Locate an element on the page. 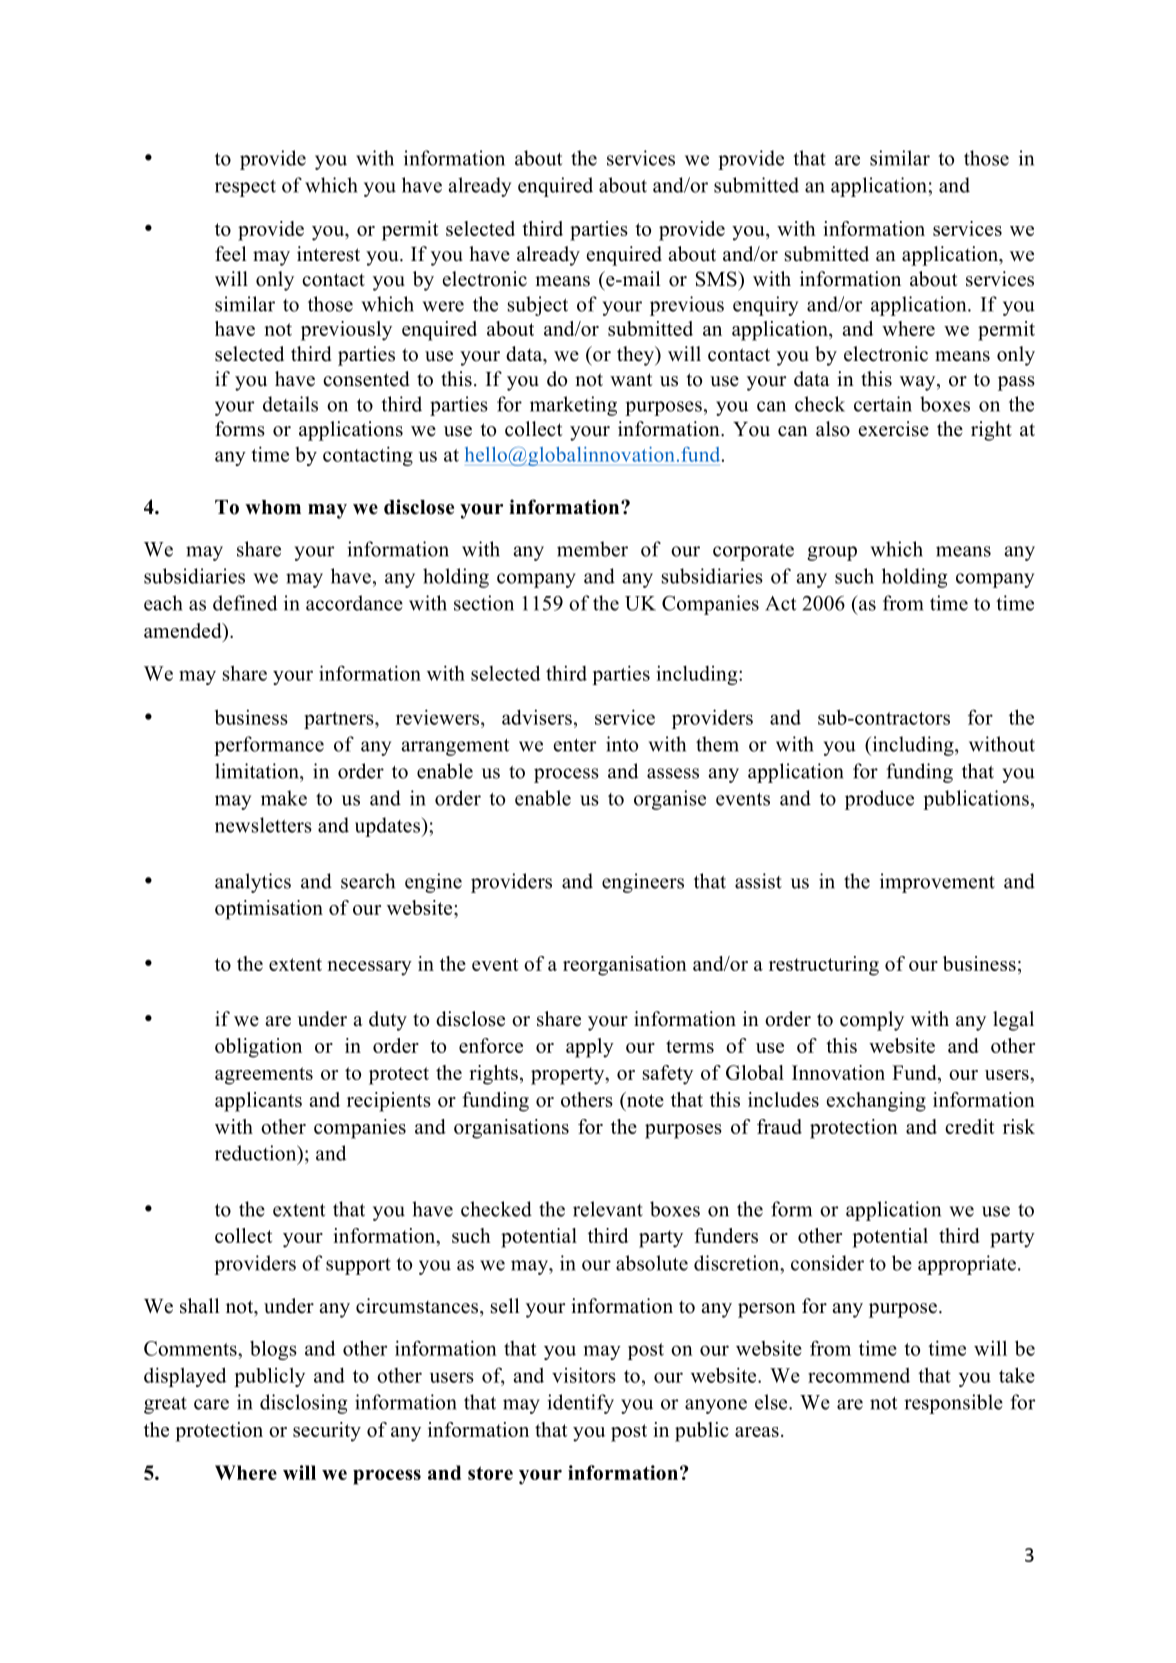 This document has width=1176, height=1663. produce is located at coordinates (879, 800).
